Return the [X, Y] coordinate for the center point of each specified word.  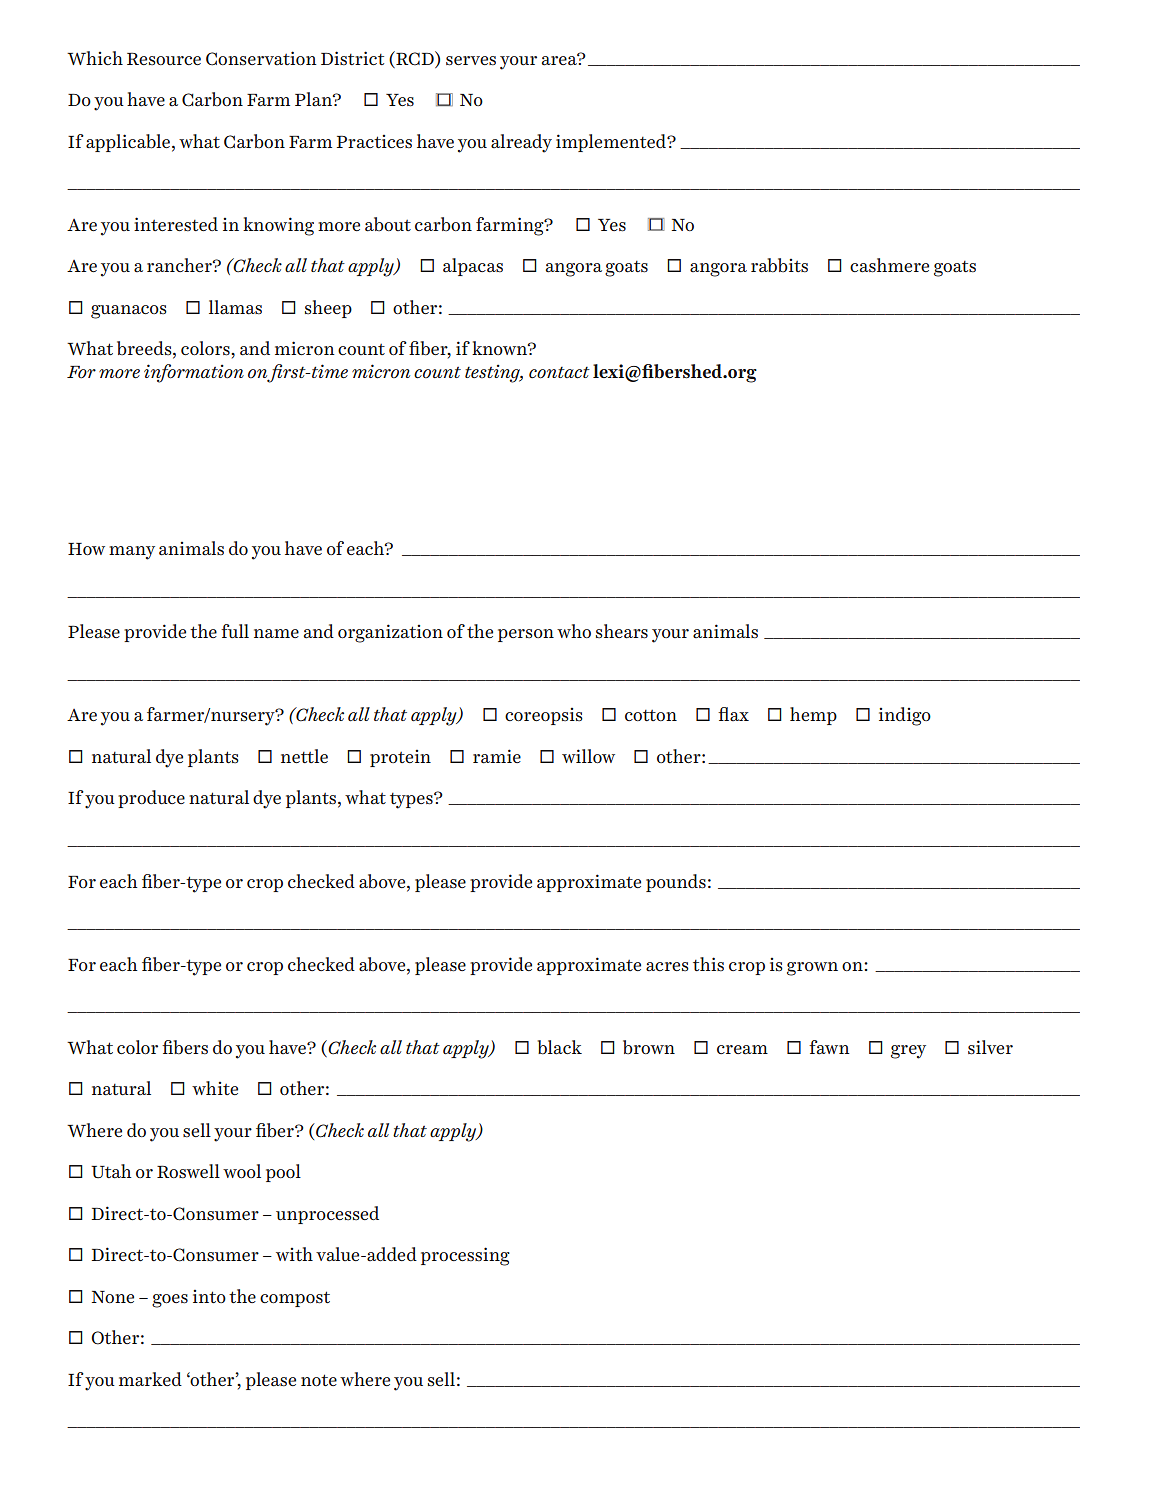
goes [170, 1301]
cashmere [889, 265]
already [521, 143]
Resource [164, 58]
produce [151, 799]
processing [465, 1256]
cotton [651, 715]
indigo [905, 716]
